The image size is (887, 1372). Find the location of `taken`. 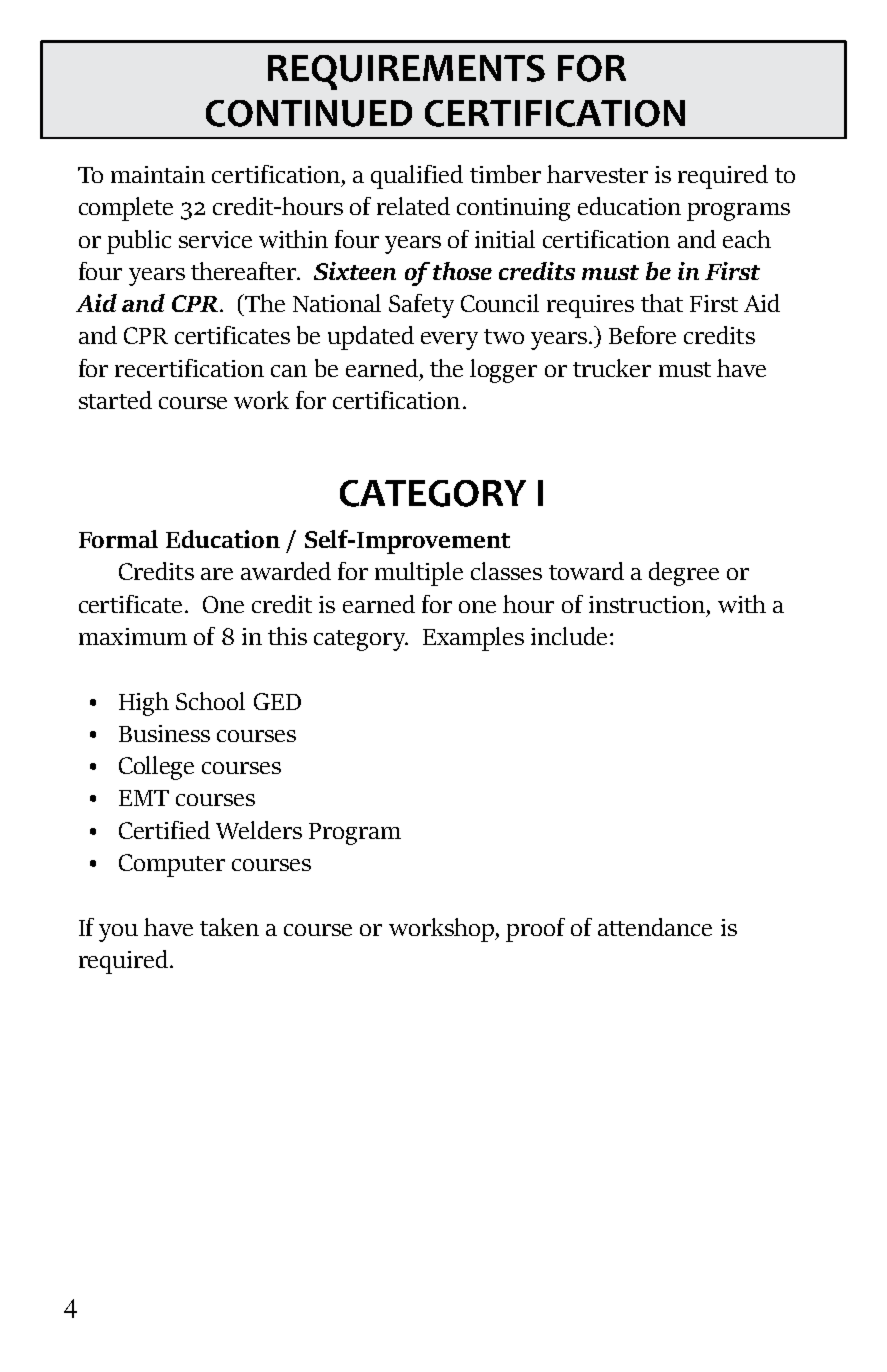

taken is located at coordinates (229, 927).
